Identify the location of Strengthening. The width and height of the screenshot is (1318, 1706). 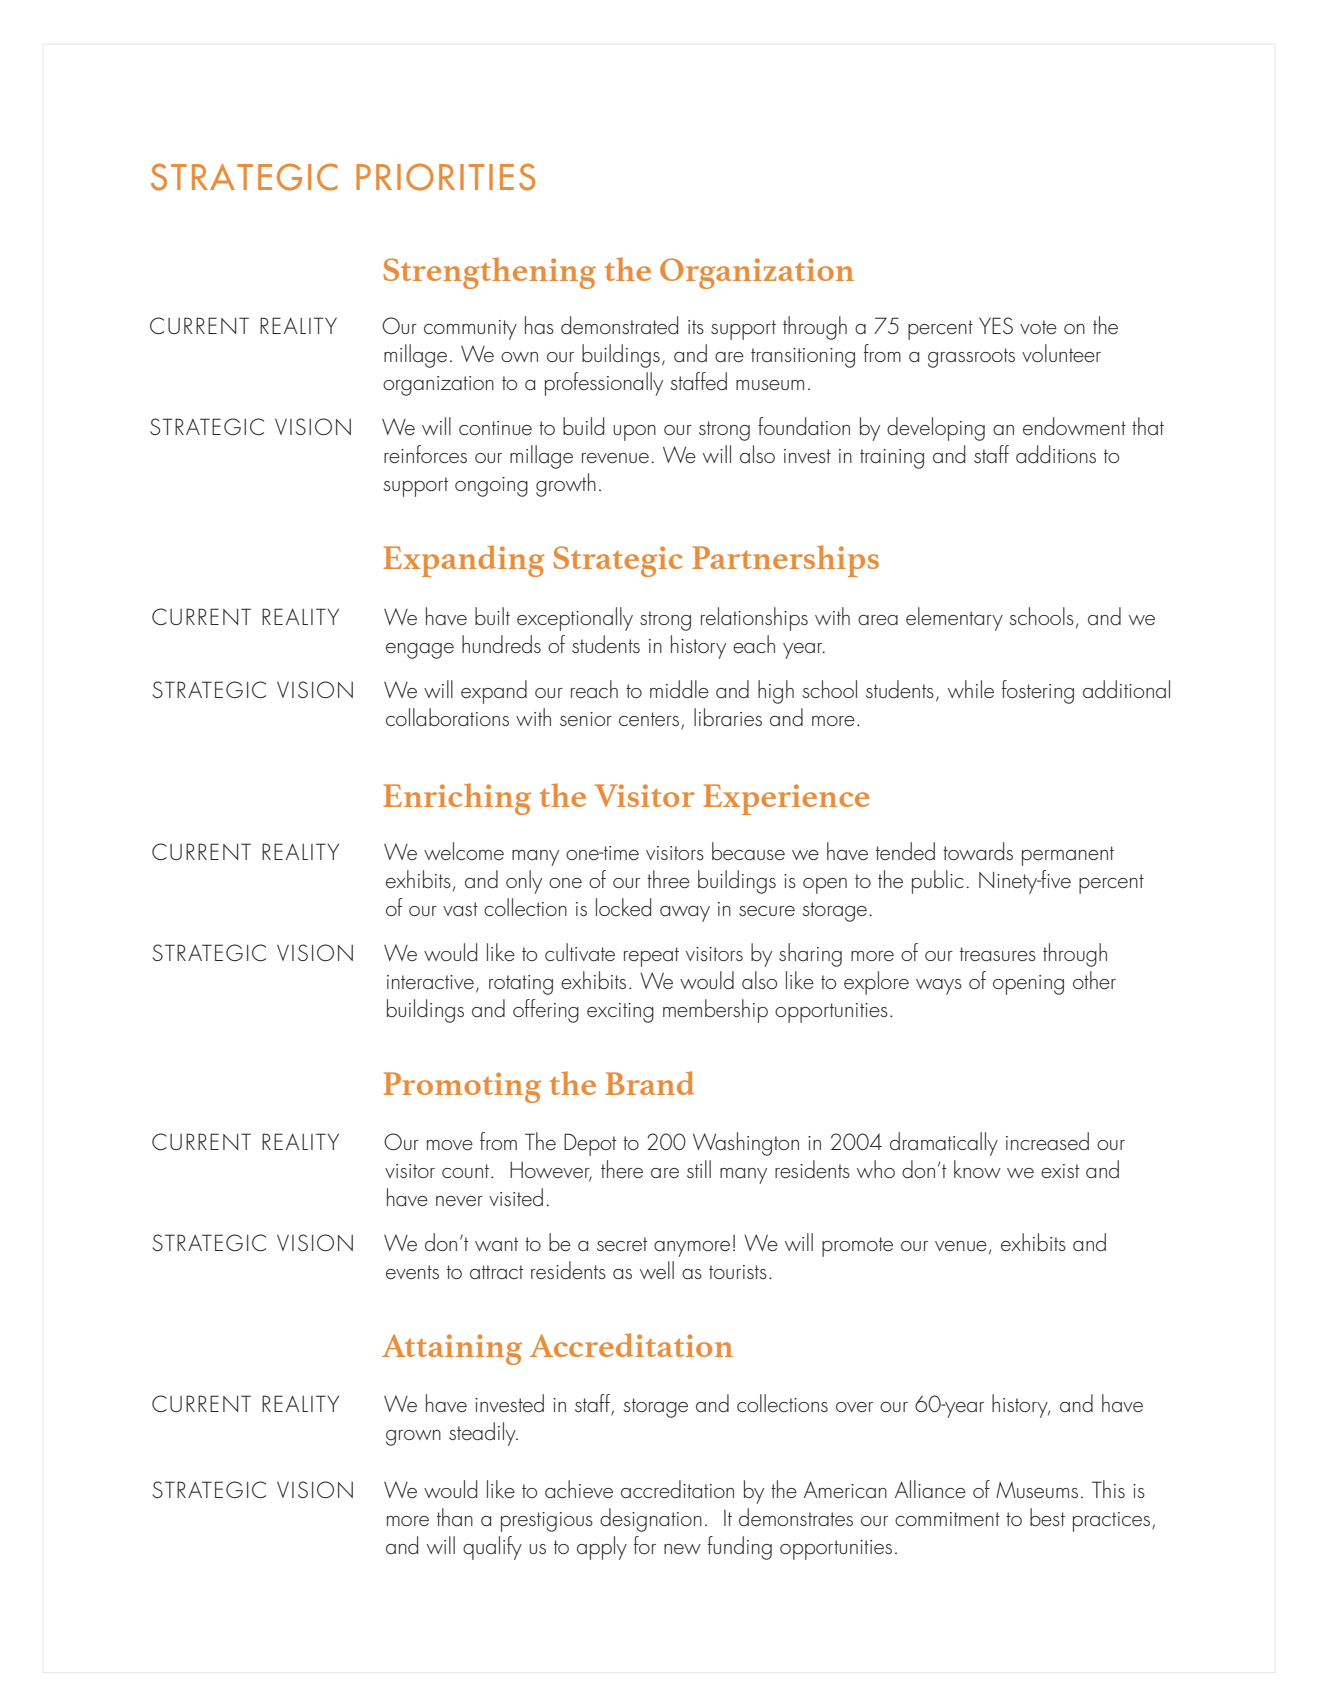
(489, 273).
